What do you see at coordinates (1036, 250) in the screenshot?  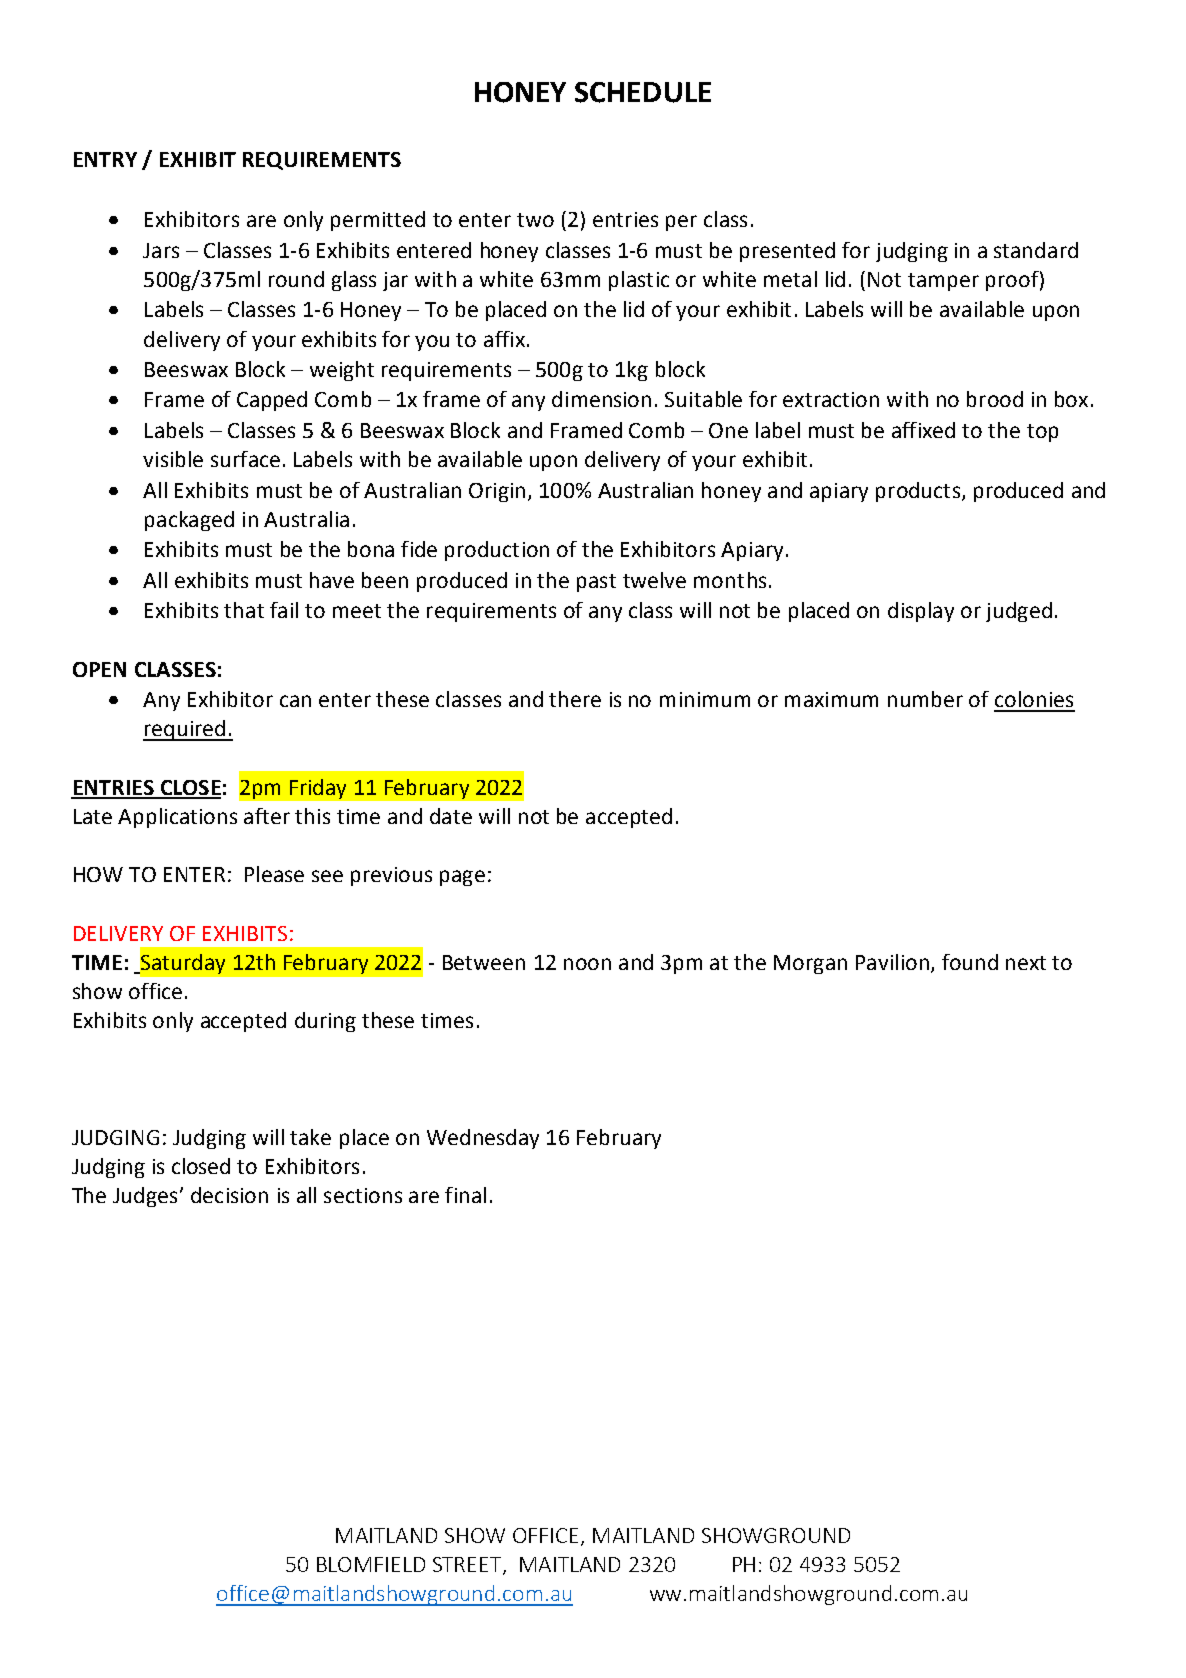 I see `standard` at bounding box center [1036, 250].
